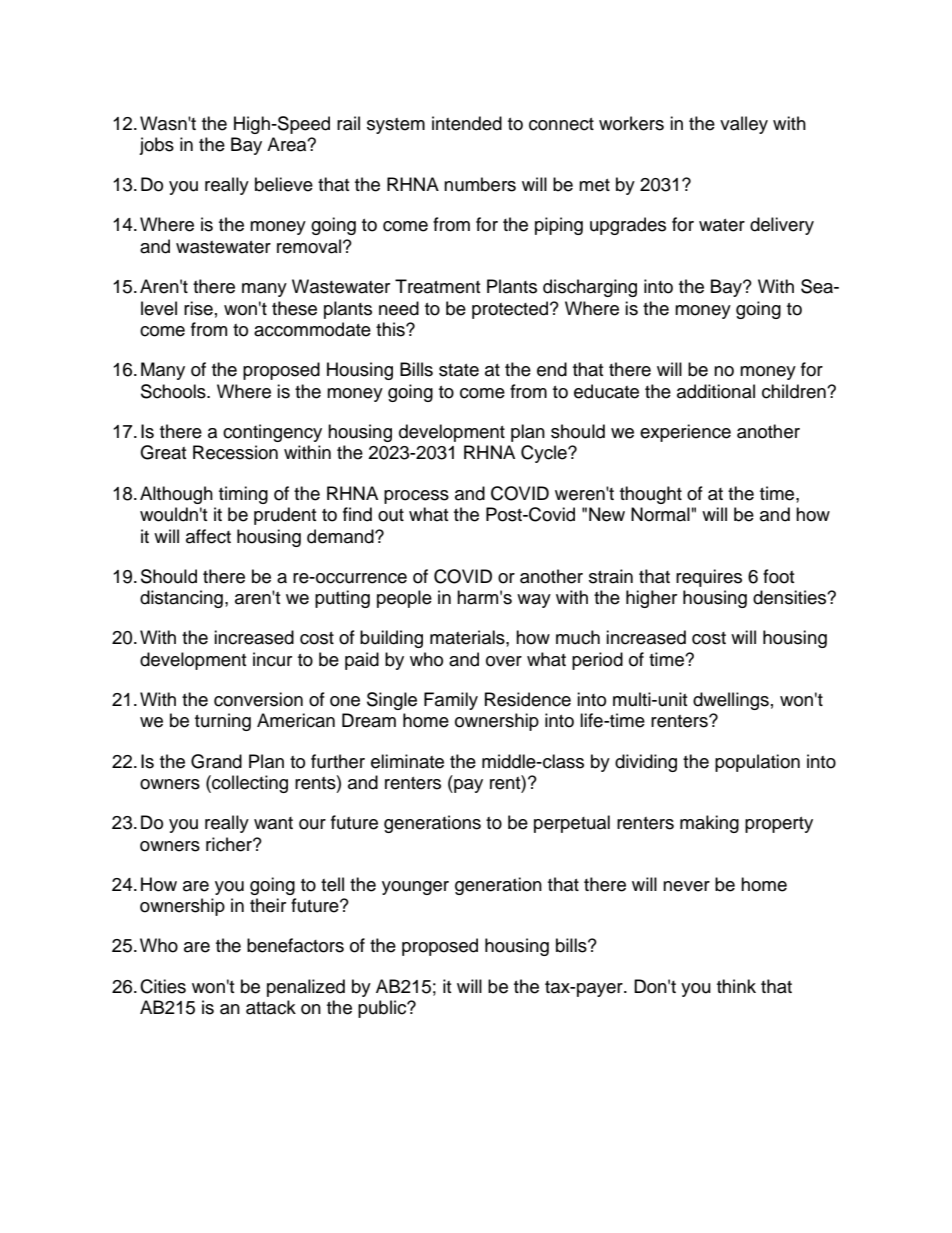 The height and width of the document is (1233, 952). I want to click on younger, so click(415, 888).
